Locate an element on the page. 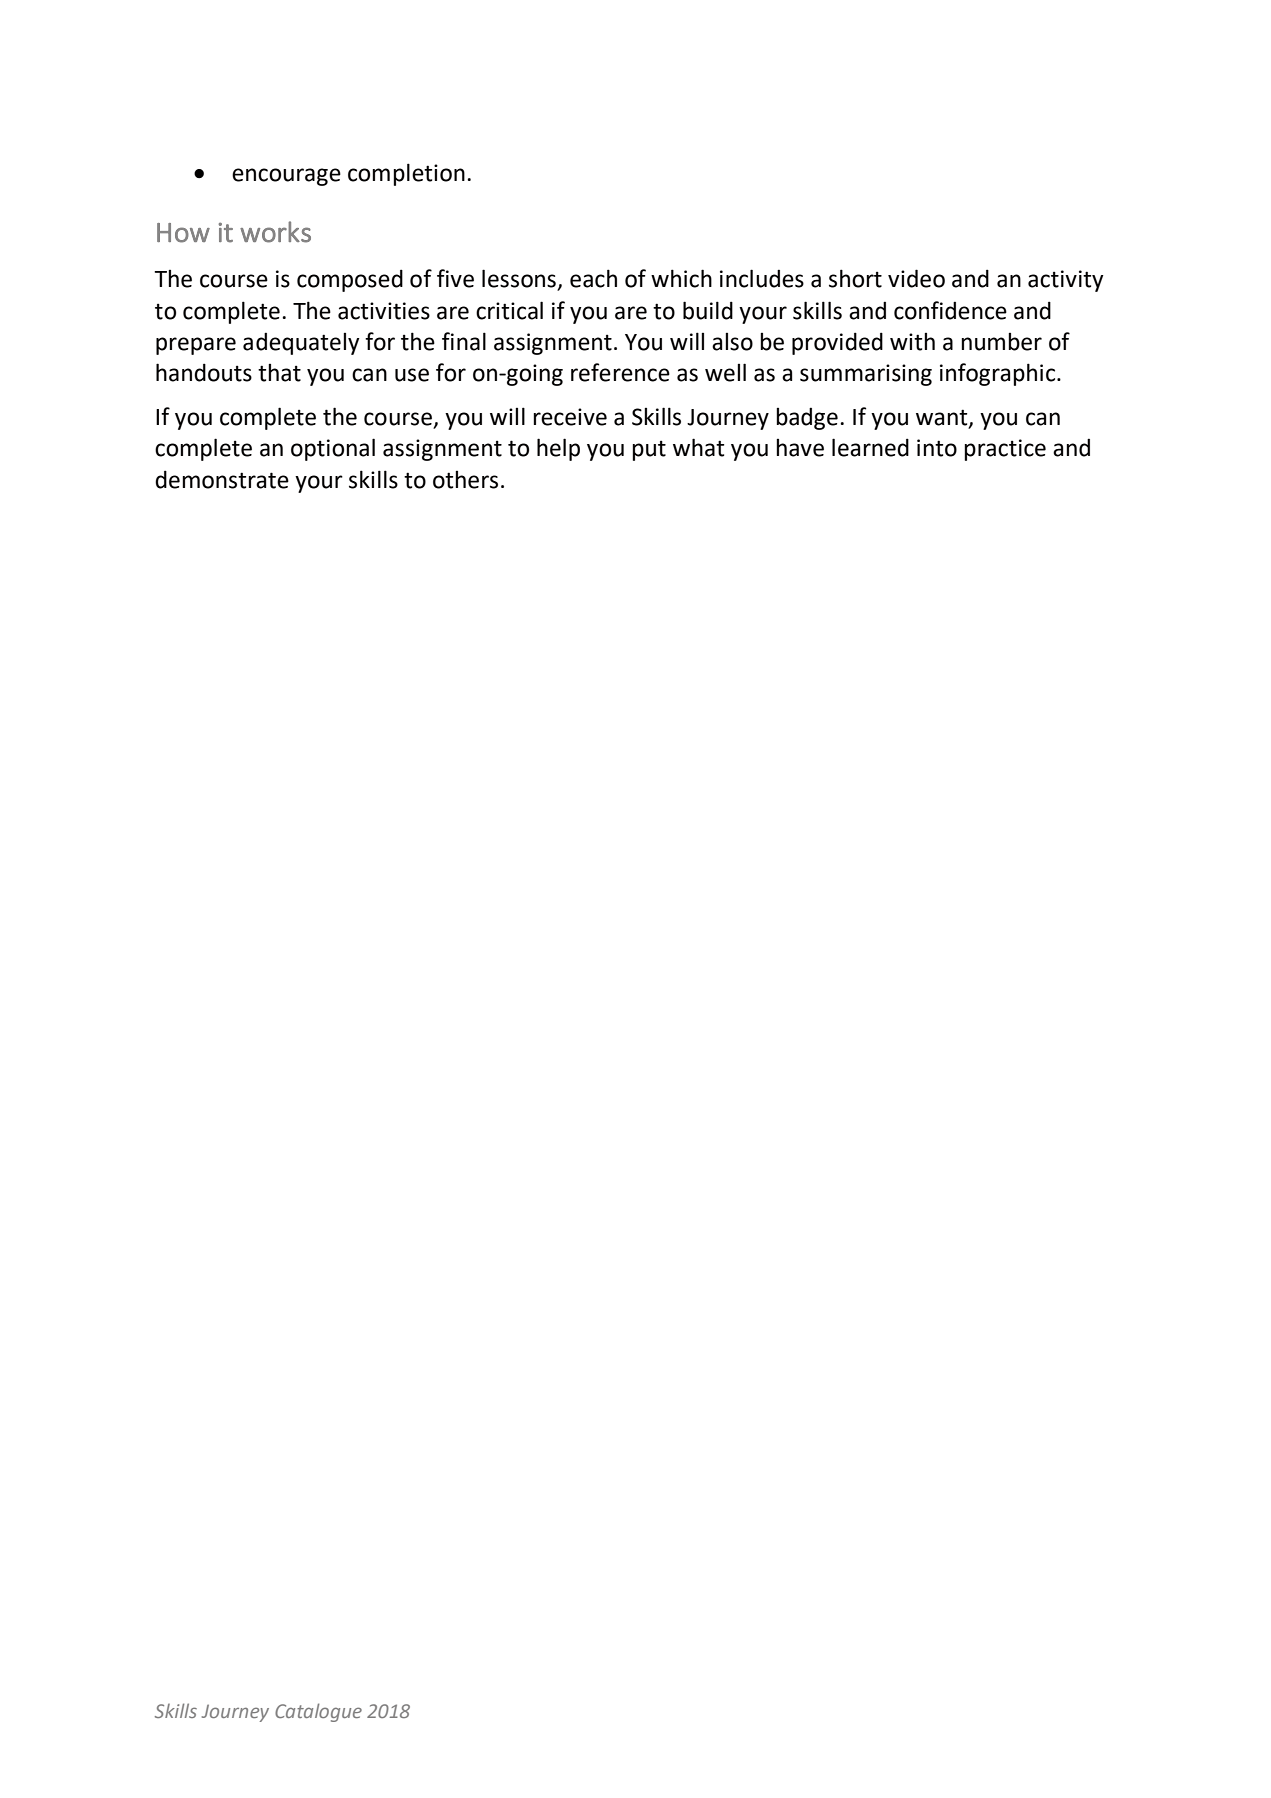 Image resolution: width=1271 pixels, height=1798 pixels. practice is located at coordinates (1005, 450).
